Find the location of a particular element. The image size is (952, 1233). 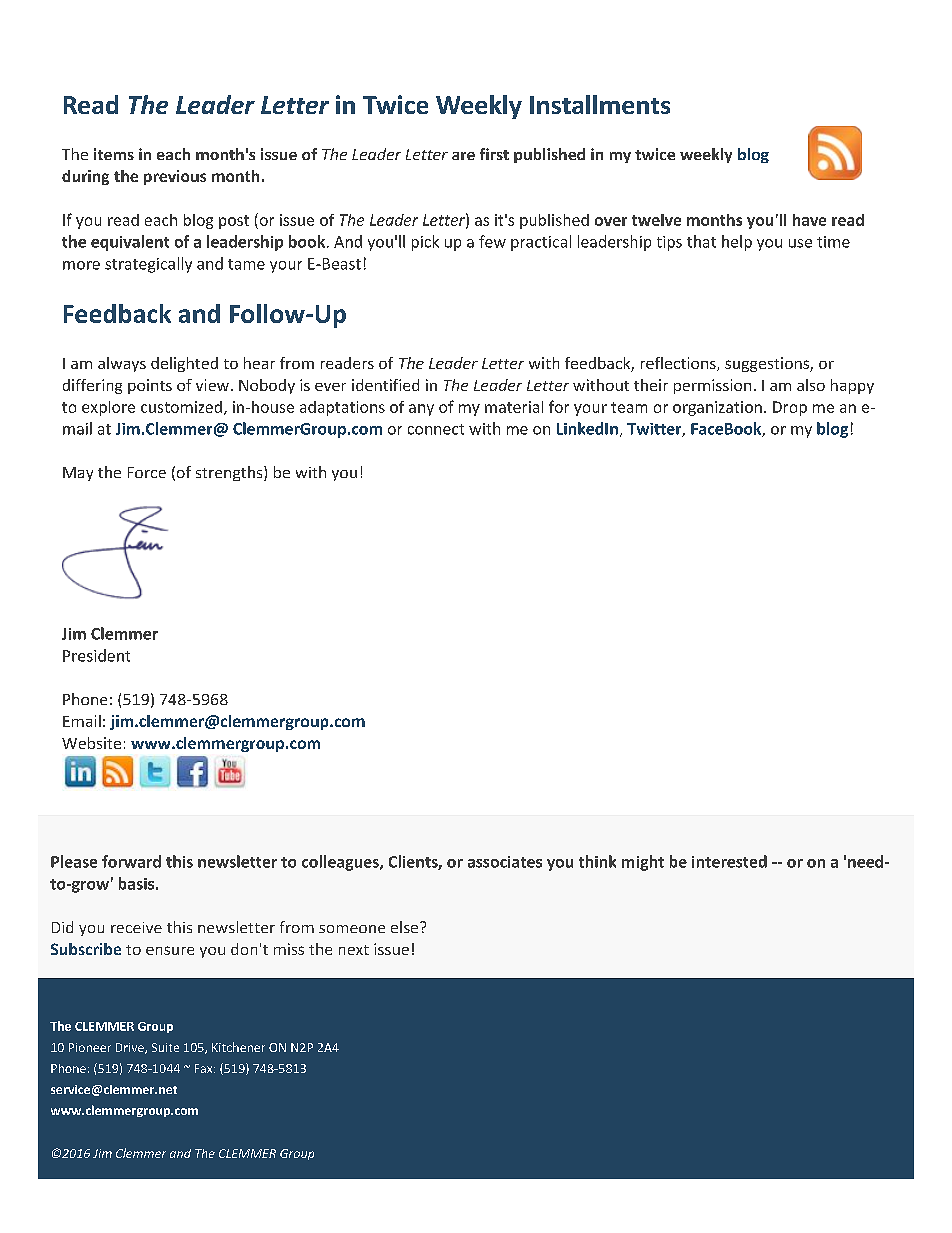

next is located at coordinates (354, 950).
